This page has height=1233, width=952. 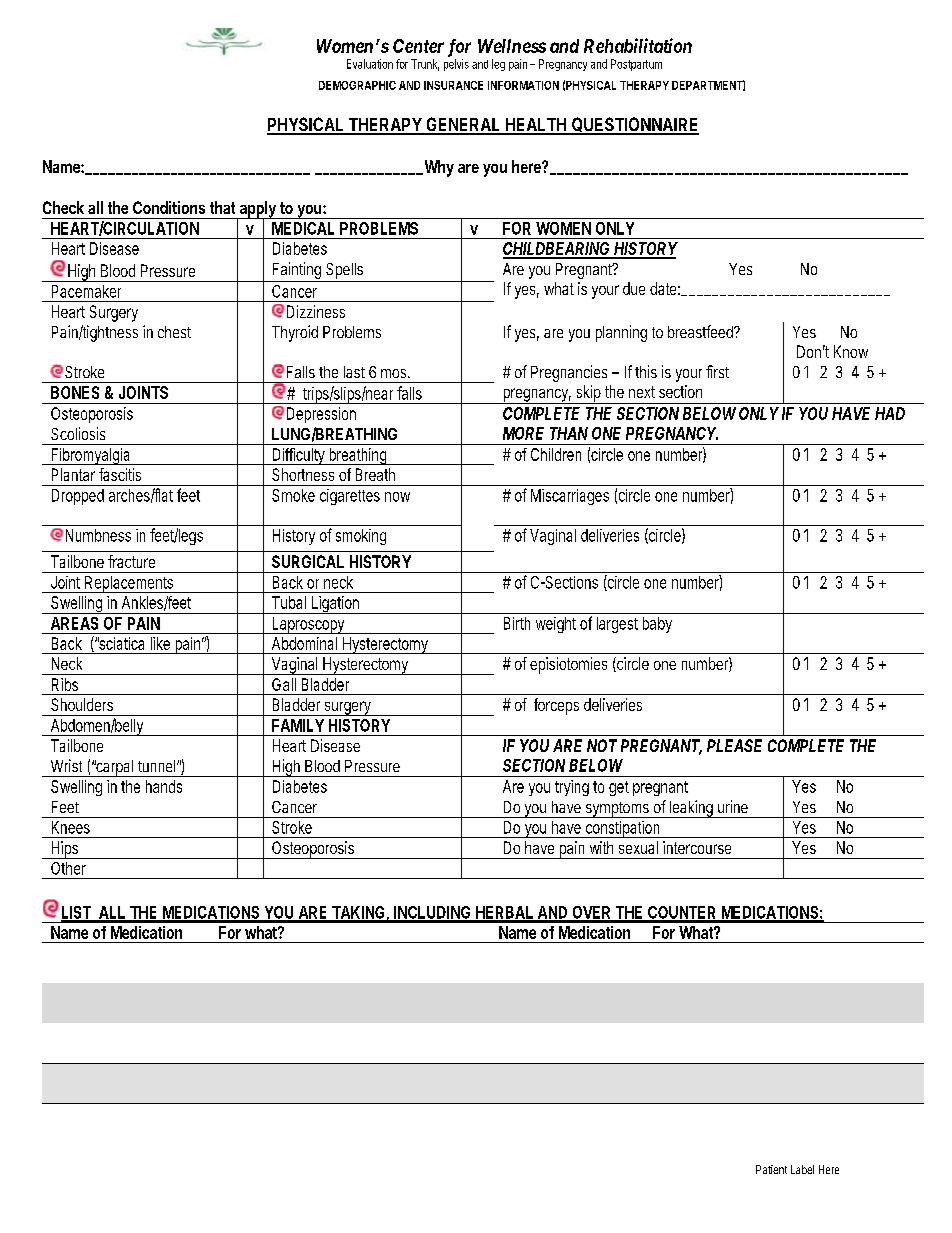 I want to click on INSURANCE, so click(x=453, y=85).
